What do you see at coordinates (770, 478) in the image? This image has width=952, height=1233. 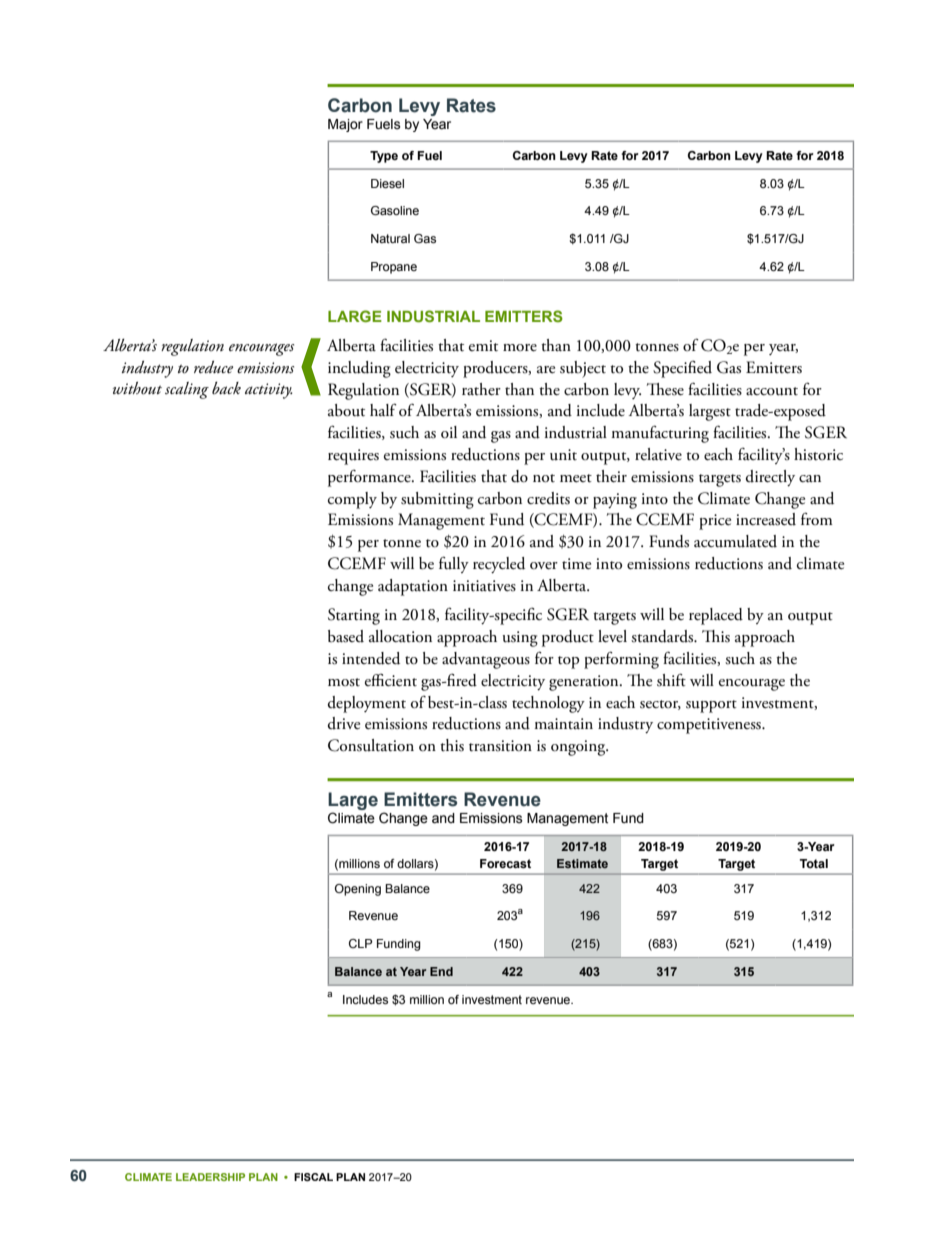 I see `directly` at bounding box center [770, 478].
